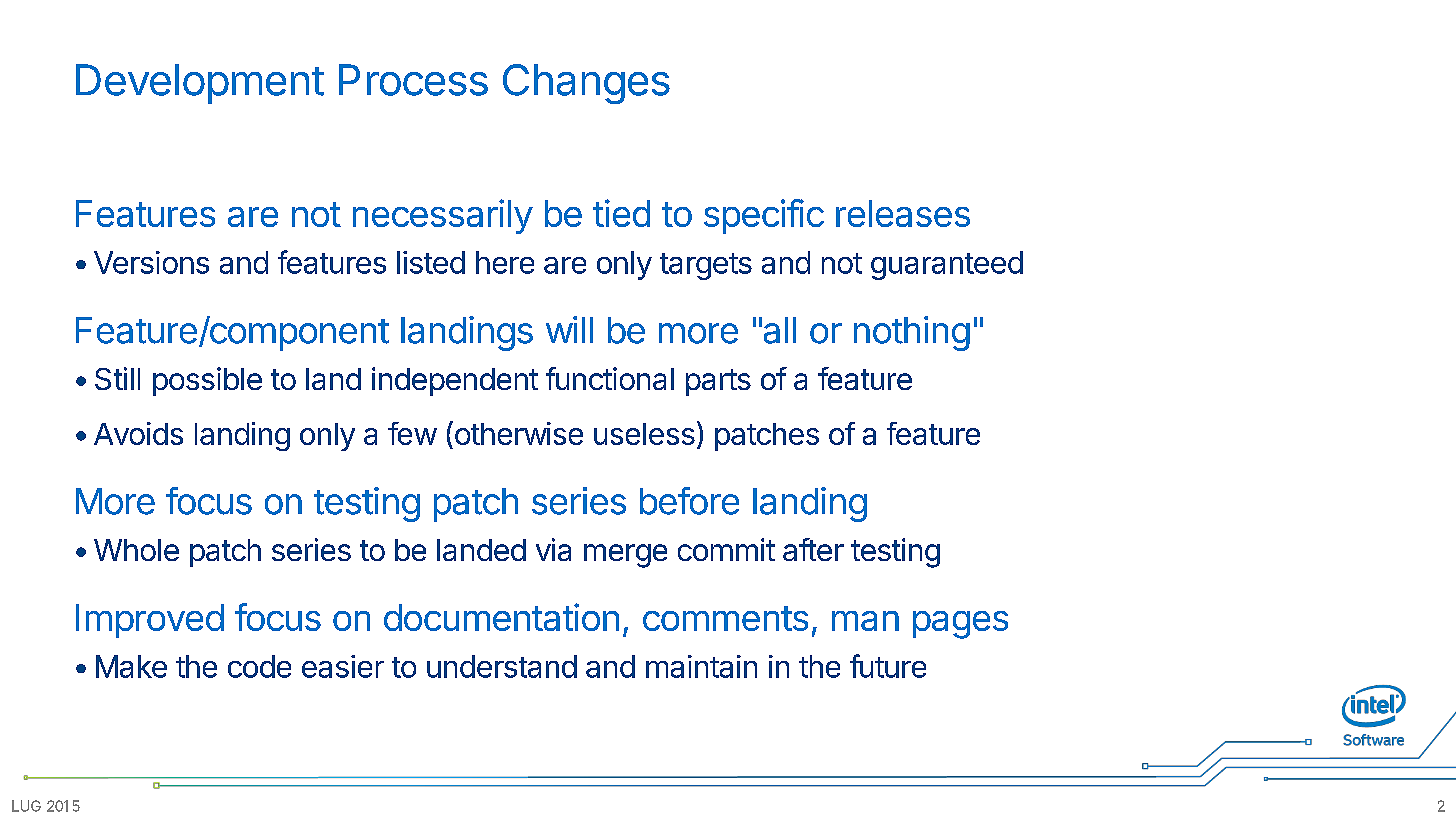 Image resolution: width=1456 pixels, height=819 pixels. I want to click on Versions, so click(151, 262).
